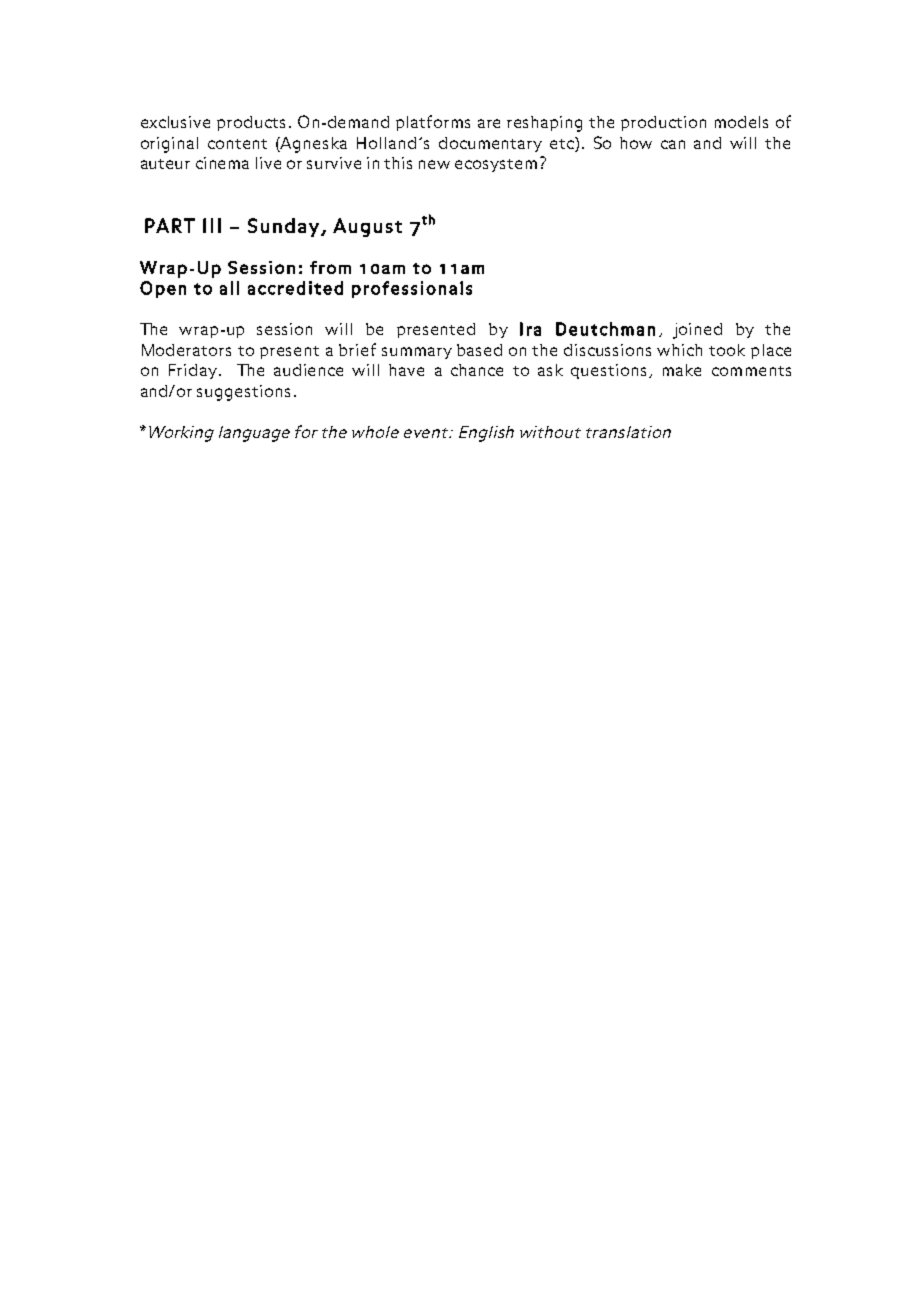 Image resolution: width=924 pixels, height=1308 pixels. I want to click on professionals, so click(412, 289).
